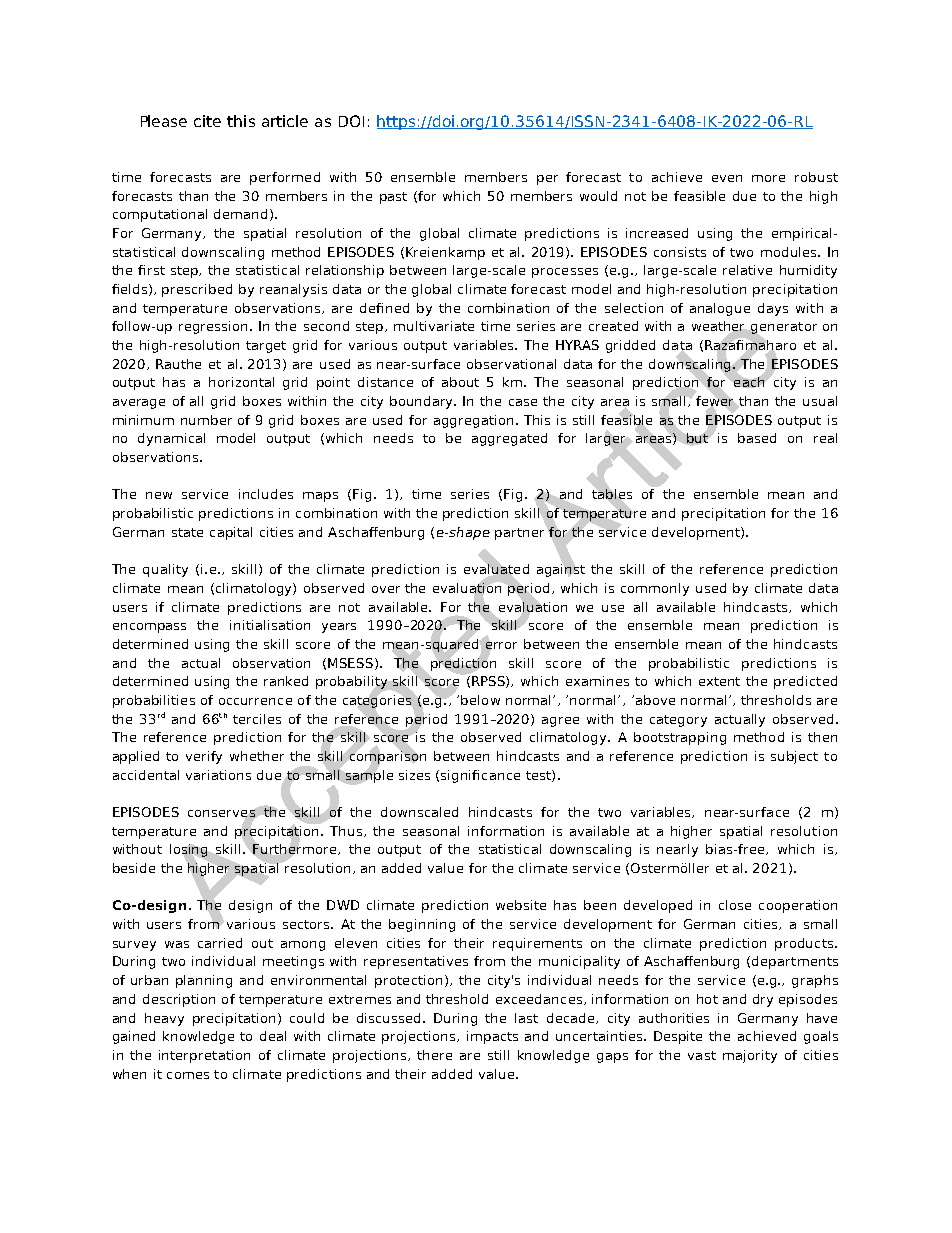  Describe the element at coordinates (386, 589) in the page. I see `over` at that location.
